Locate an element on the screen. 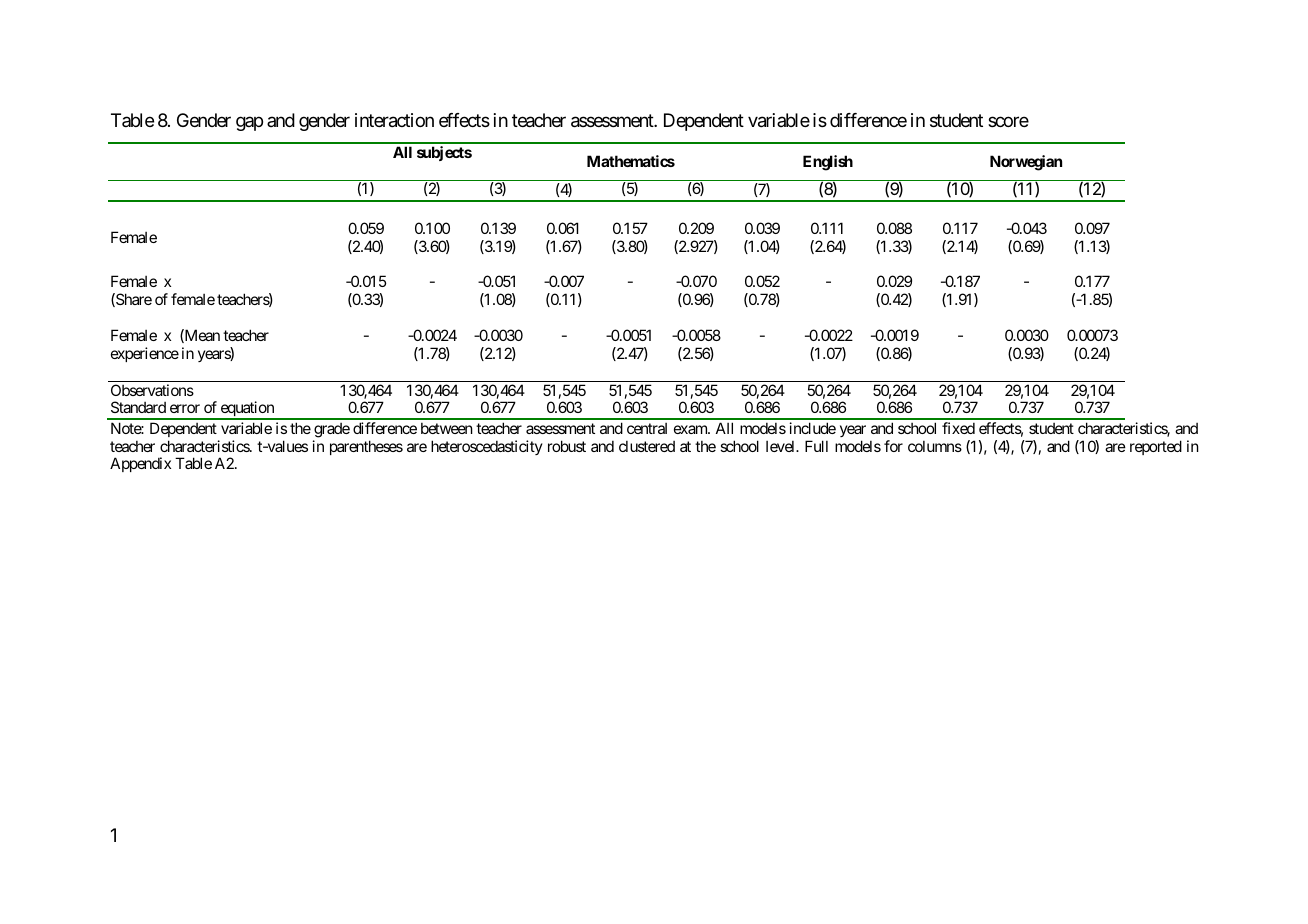 The width and height of the screenshot is (1308, 924). English is located at coordinates (828, 163).
